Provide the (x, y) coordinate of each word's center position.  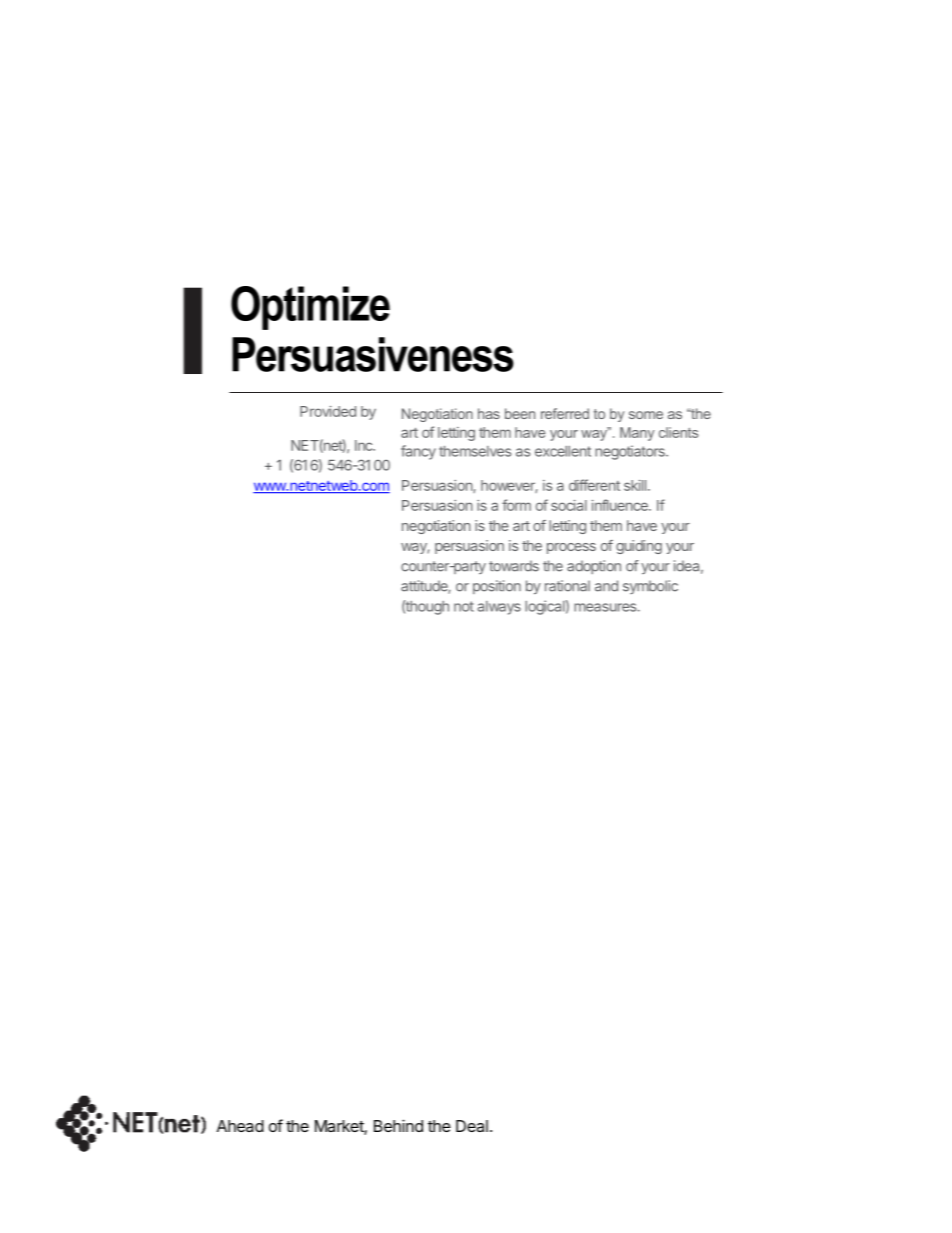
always (499, 608)
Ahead (240, 1126)
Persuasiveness (373, 354)
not (464, 606)
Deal (472, 1126)
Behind (398, 1125)
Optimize (310, 308)
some (646, 415)
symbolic (650, 587)
